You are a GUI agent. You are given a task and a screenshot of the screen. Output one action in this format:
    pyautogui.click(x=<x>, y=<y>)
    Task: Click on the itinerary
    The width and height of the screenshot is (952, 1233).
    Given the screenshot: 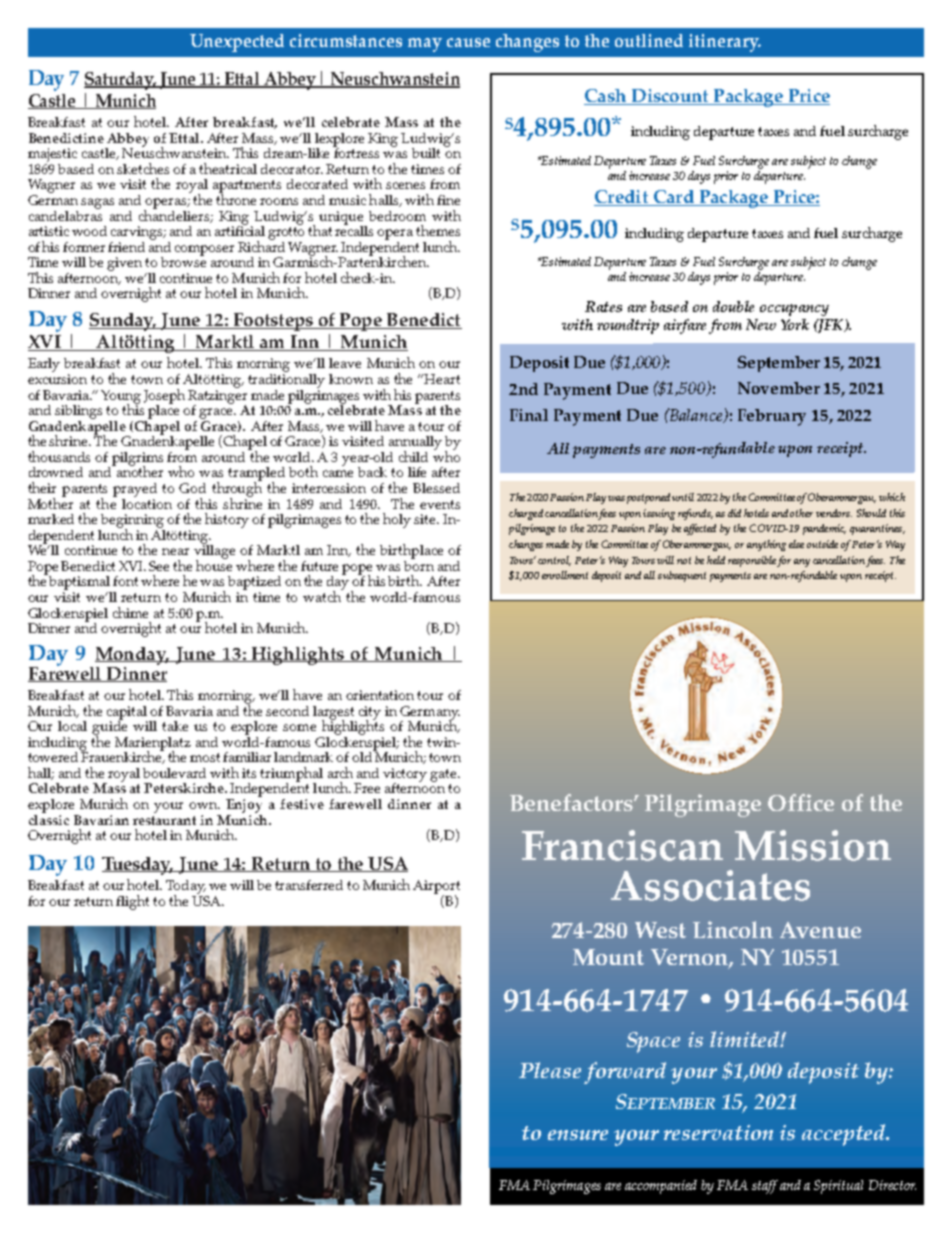 What is the action you would take?
    pyautogui.click(x=725, y=43)
